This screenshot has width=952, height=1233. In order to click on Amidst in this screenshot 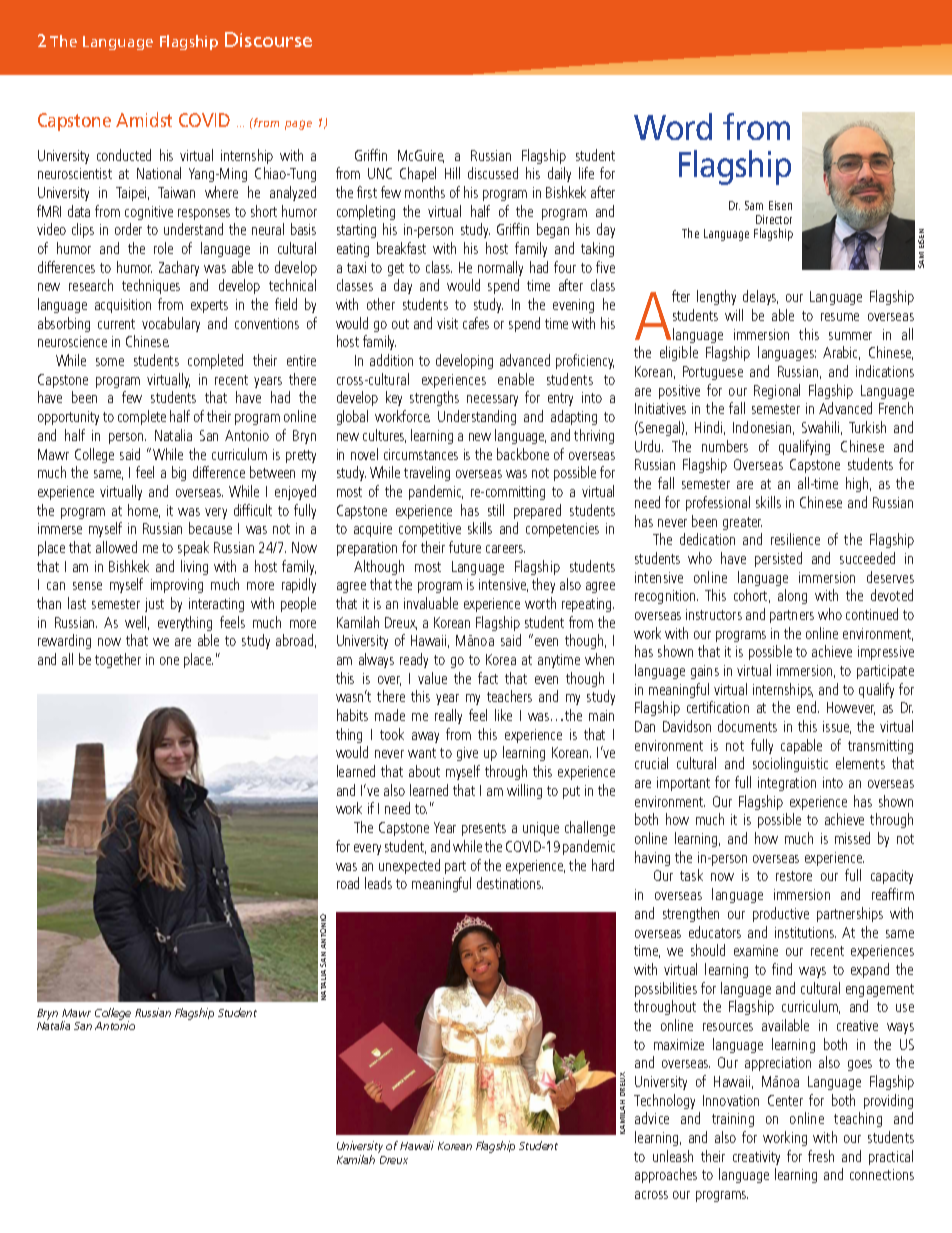, I will do `click(144, 119)`.
